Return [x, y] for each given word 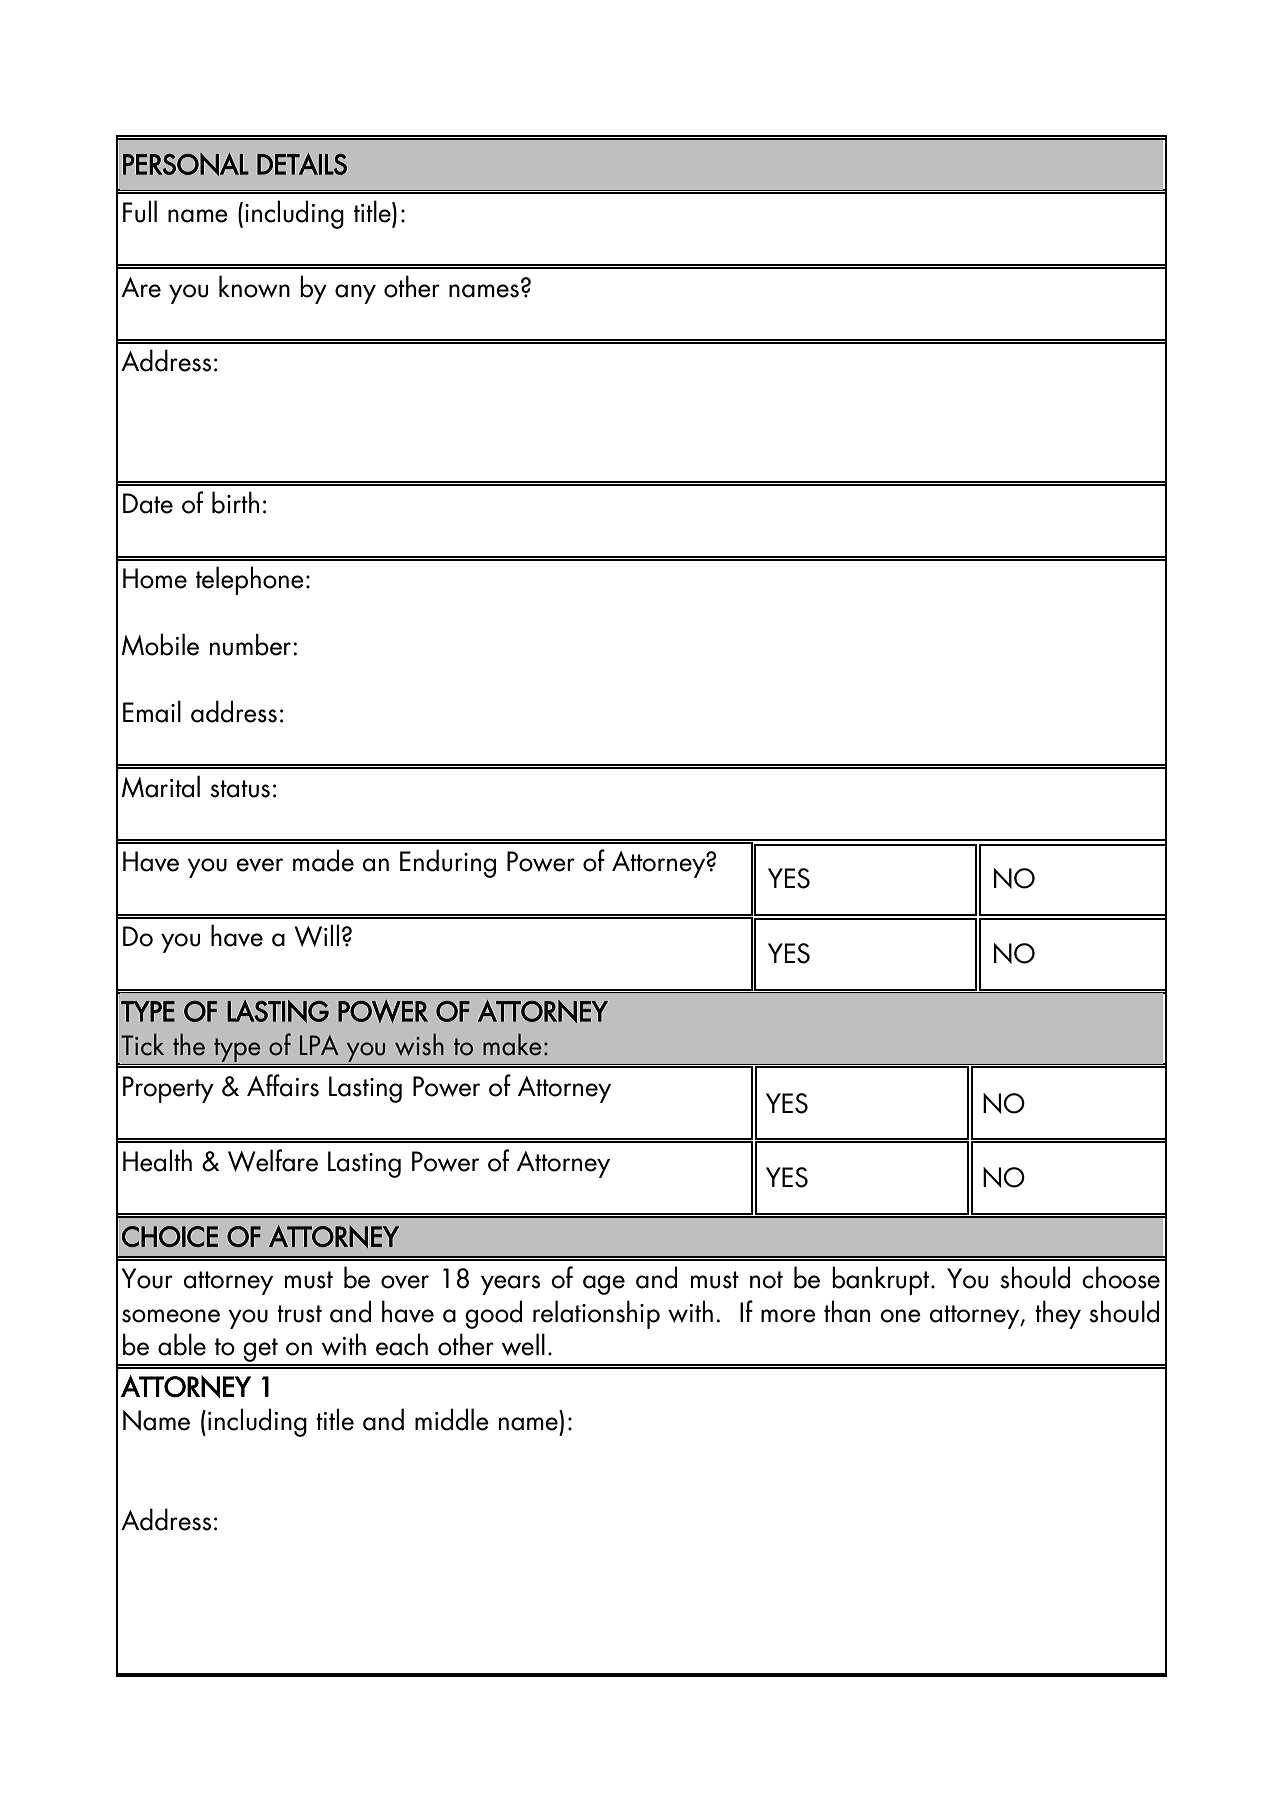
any [355, 294]
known [254, 286]
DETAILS [302, 164]
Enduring [448, 863]
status [240, 789]
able [182, 1344]
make [512, 1044]
